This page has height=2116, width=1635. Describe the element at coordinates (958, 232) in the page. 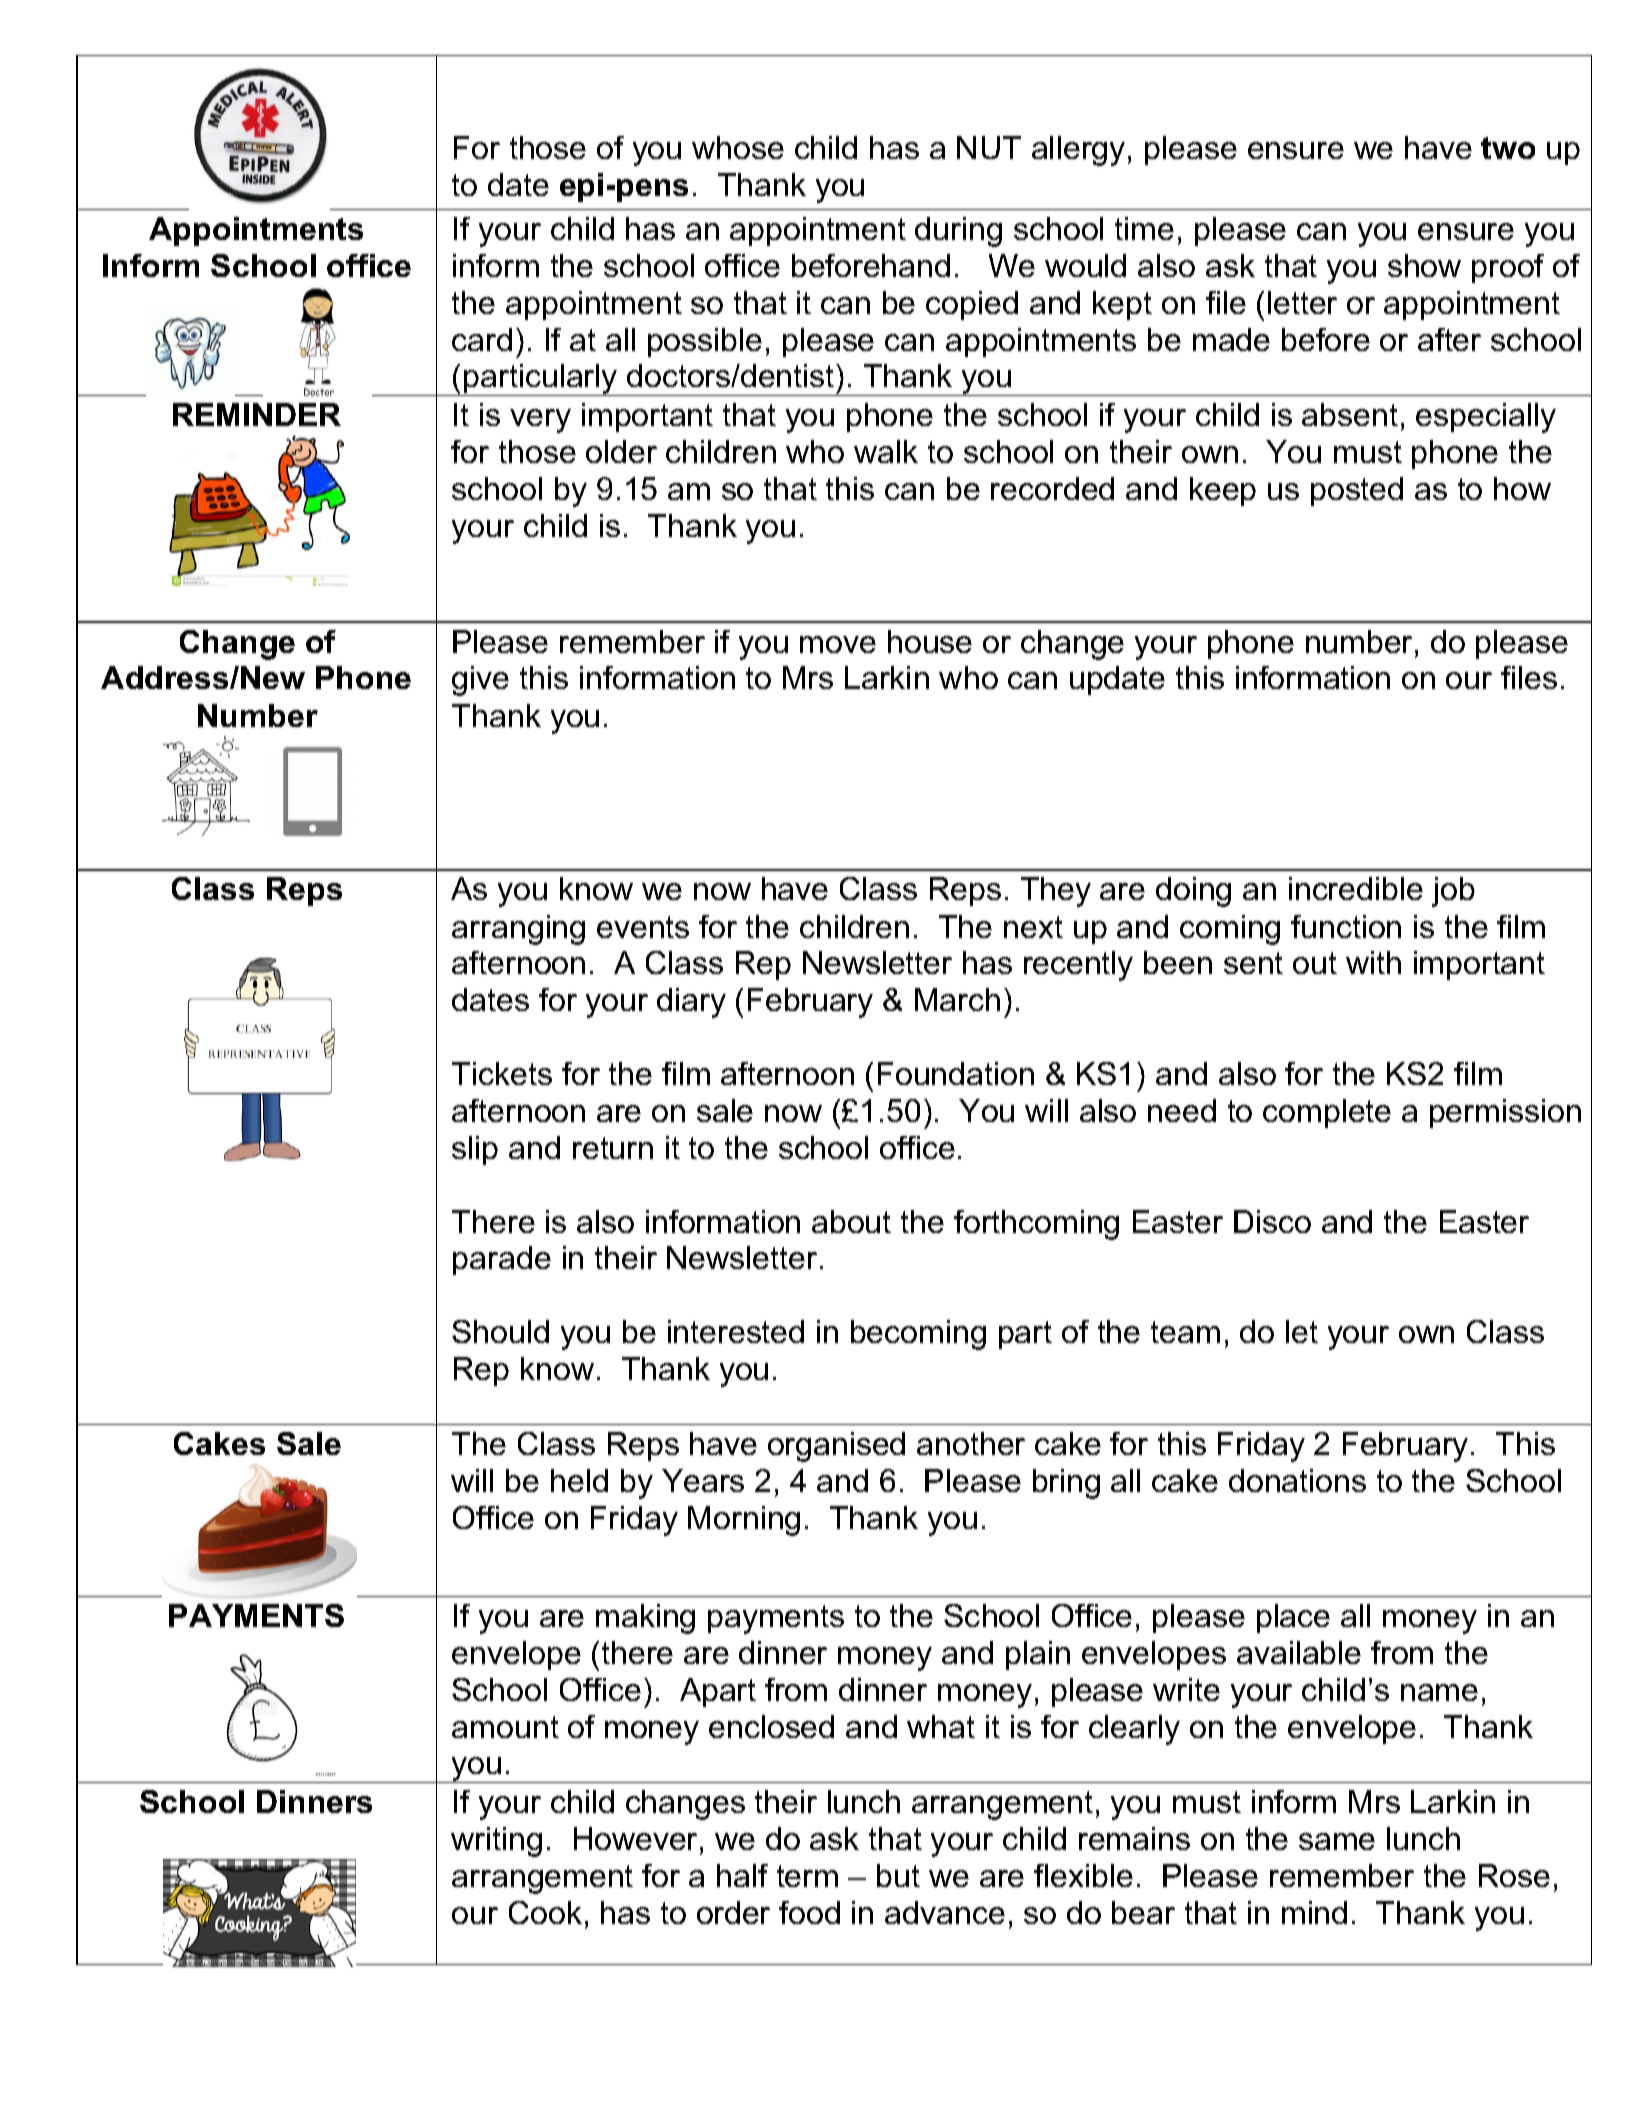

I see `during` at that location.
